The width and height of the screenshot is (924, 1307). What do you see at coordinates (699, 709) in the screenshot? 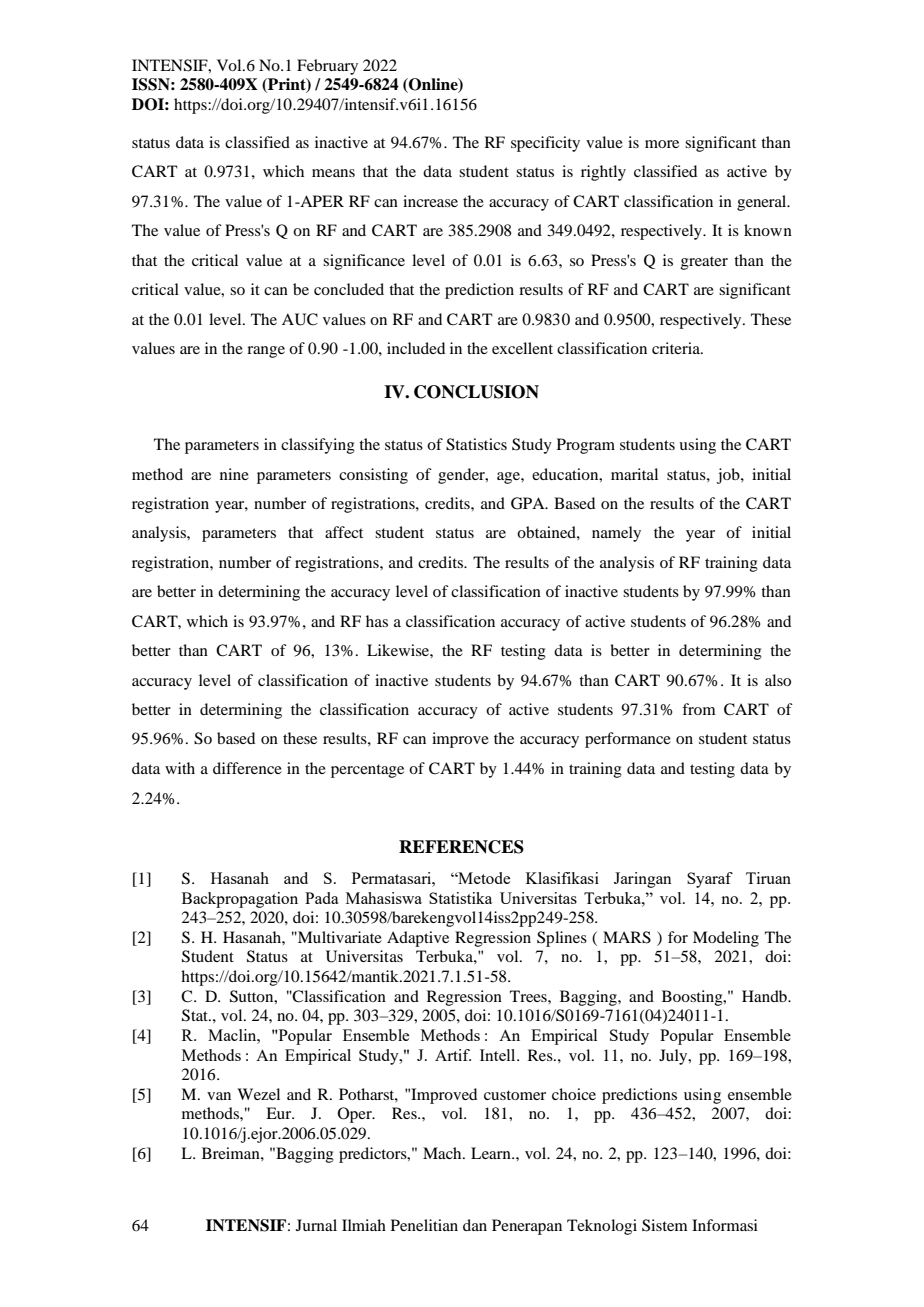
I see `from` at bounding box center [699, 709].
